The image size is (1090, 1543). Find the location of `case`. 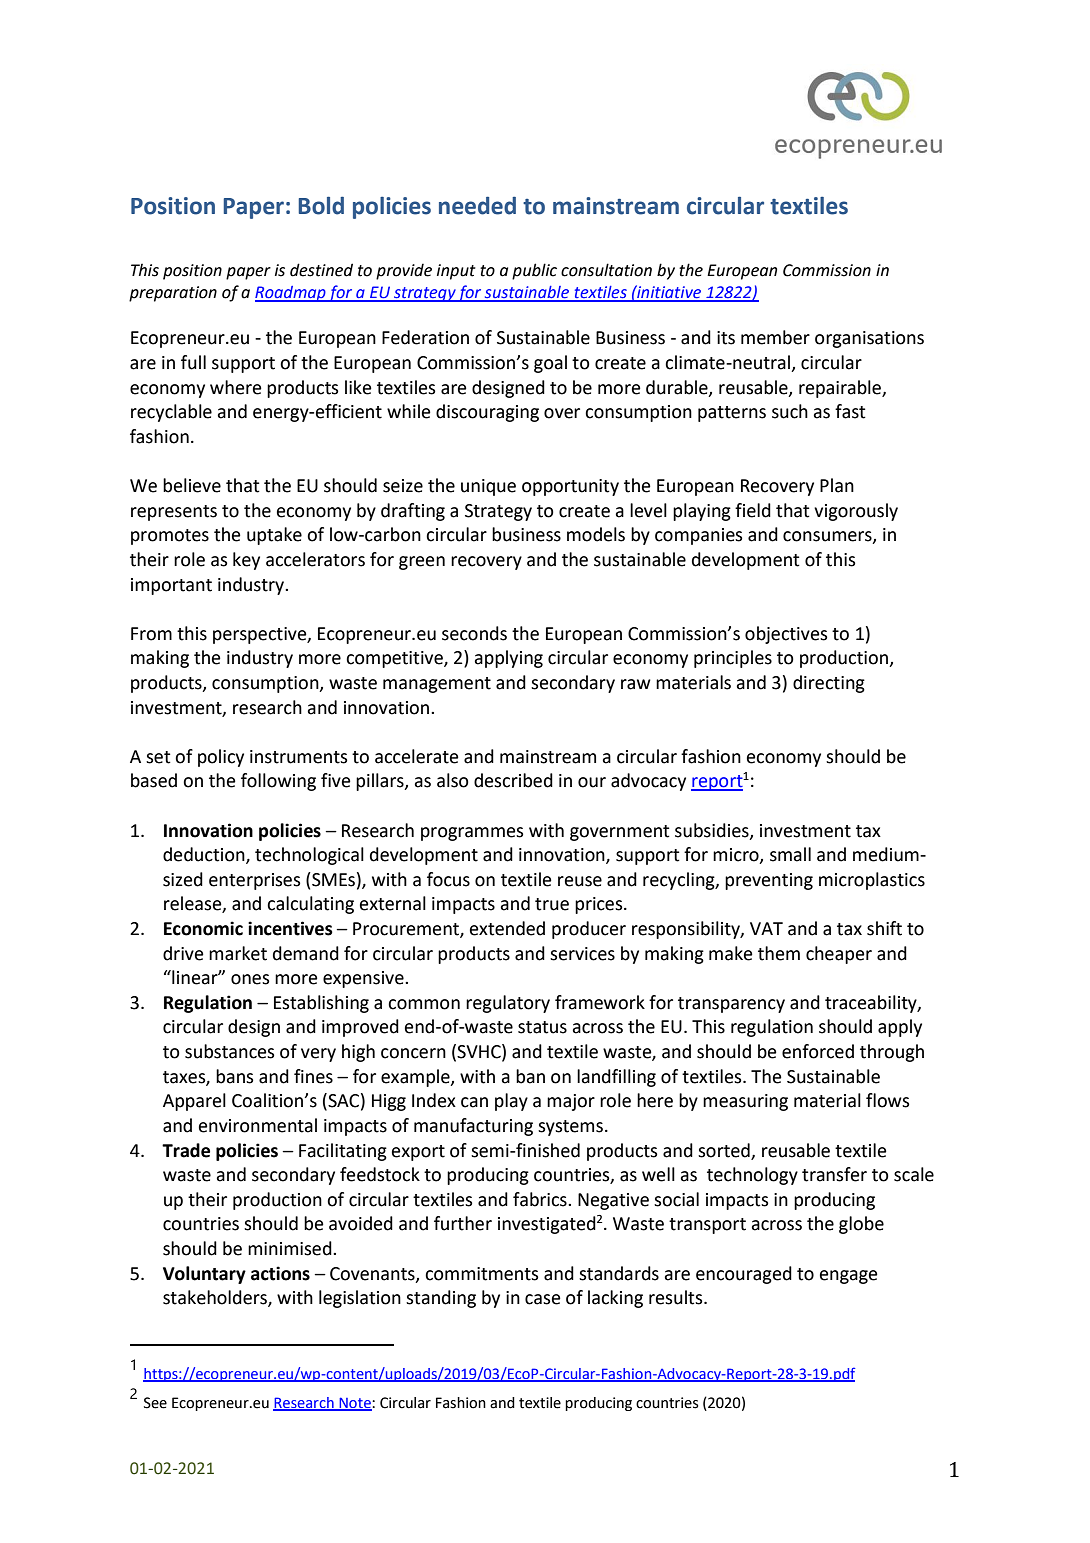

case is located at coordinates (543, 1299).
